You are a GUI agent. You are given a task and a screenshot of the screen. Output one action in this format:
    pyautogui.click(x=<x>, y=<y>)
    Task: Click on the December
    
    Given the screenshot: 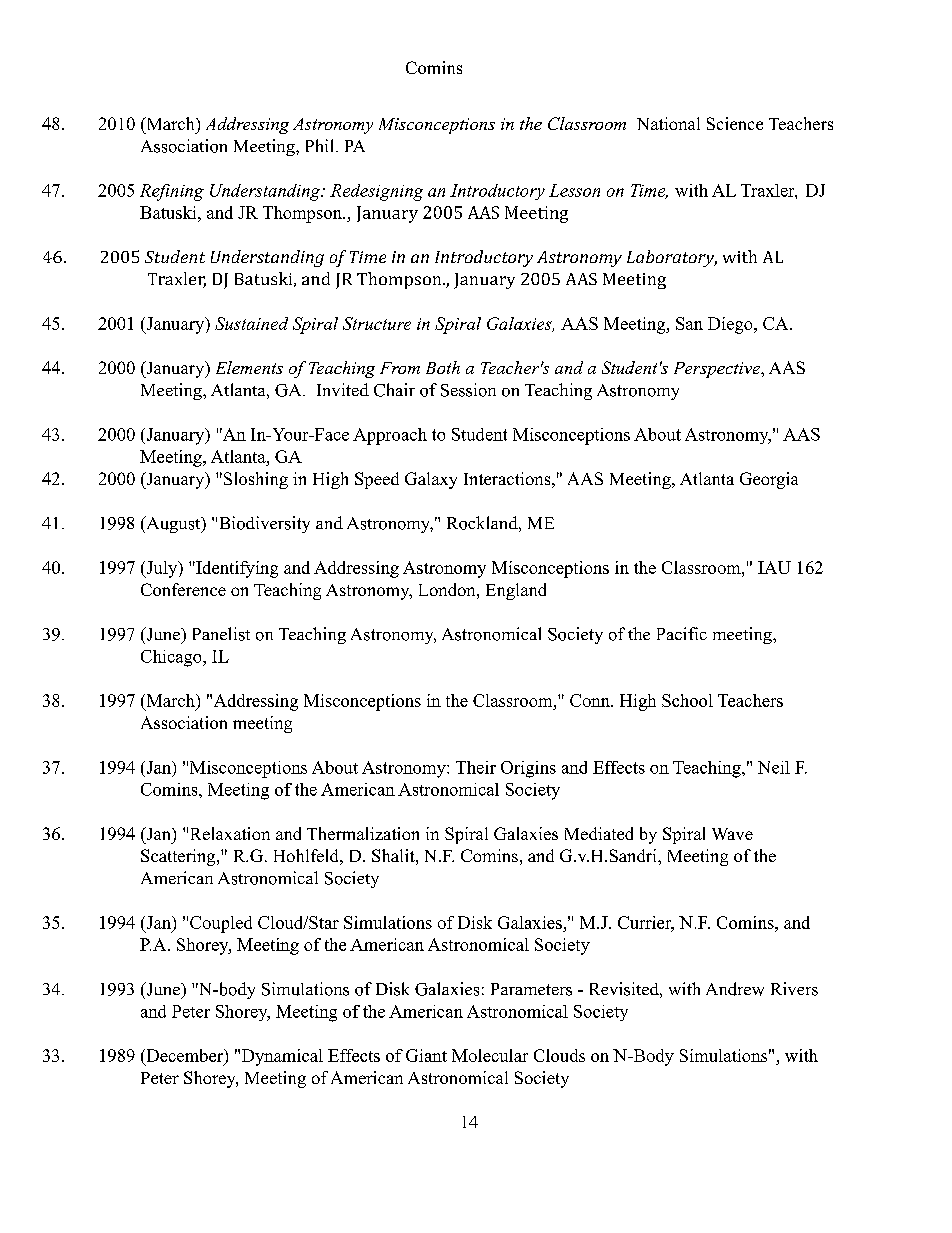 What is the action you would take?
    pyautogui.click(x=184, y=1055)
